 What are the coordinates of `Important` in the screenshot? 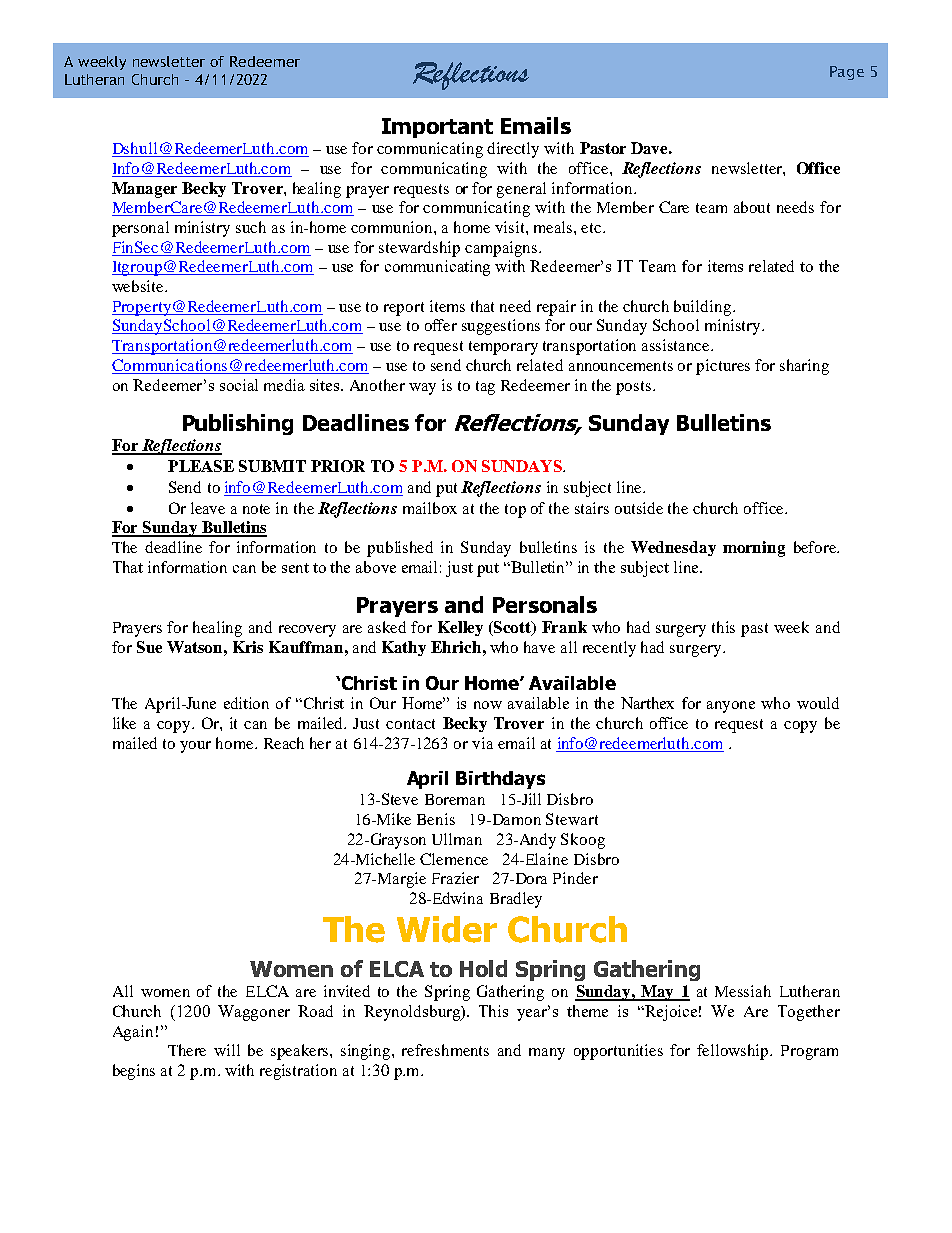 It's located at (437, 128).
